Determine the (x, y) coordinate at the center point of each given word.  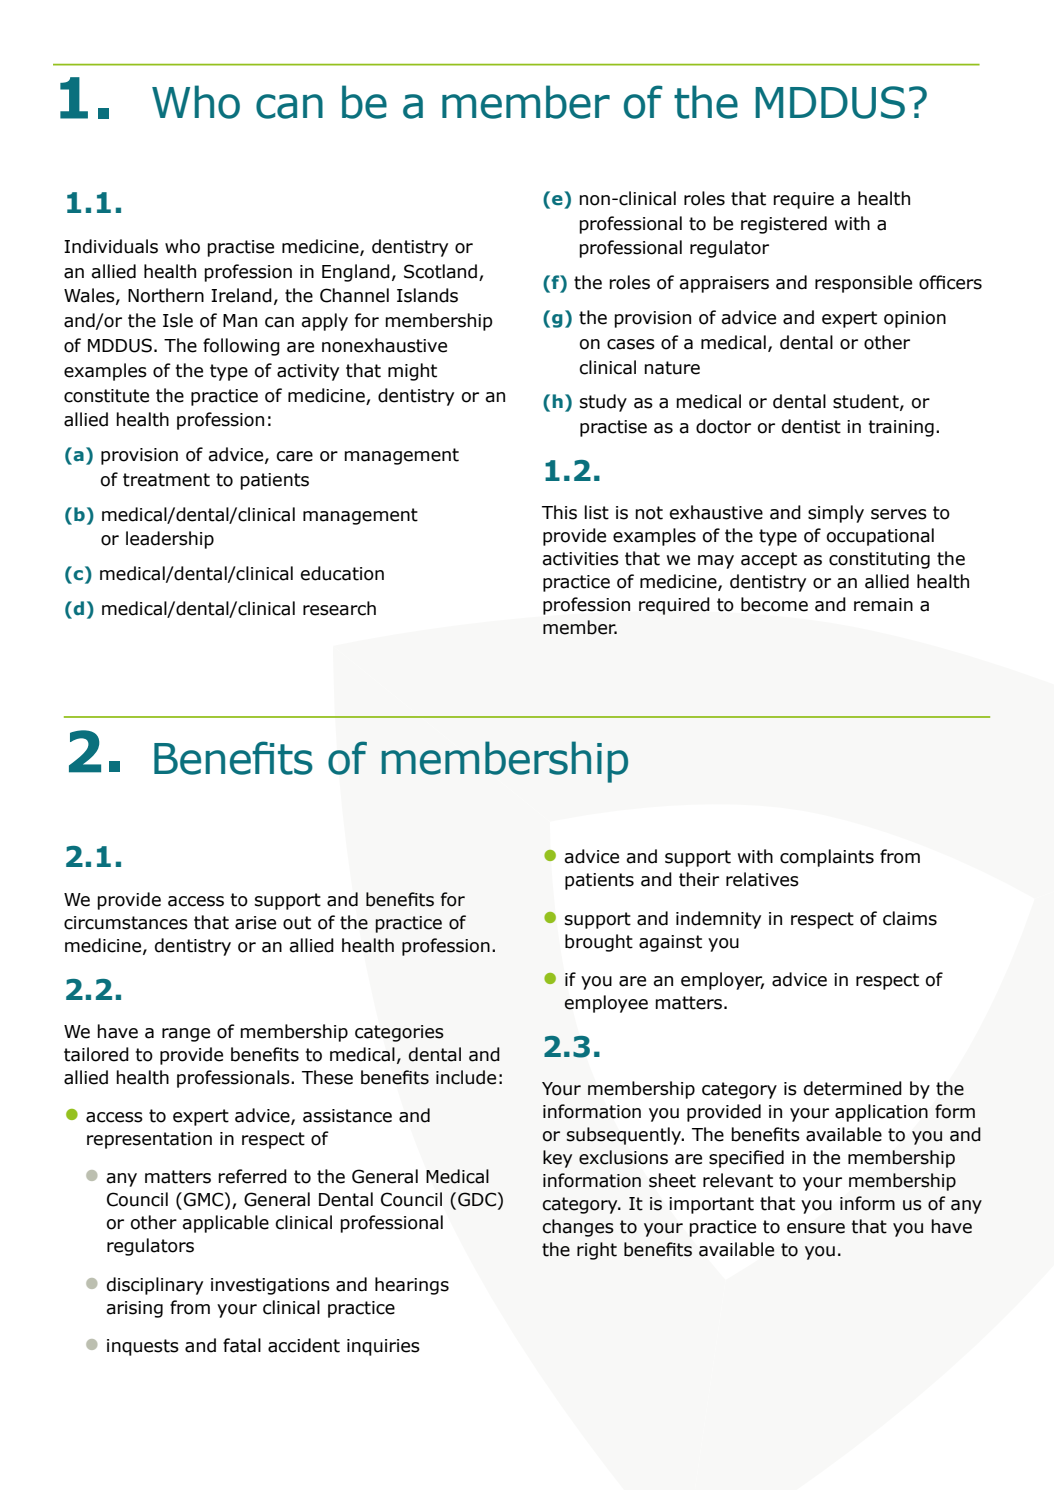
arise (255, 923)
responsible (863, 284)
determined (853, 1088)
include (466, 1077)
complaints (827, 858)
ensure (816, 1228)
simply (836, 514)
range (186, 1035)
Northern (166, 295)
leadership (170, 540)
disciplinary (155, 1286)
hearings (412, 1286)
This (559, 512)
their (699, 879)
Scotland (440, 271)
